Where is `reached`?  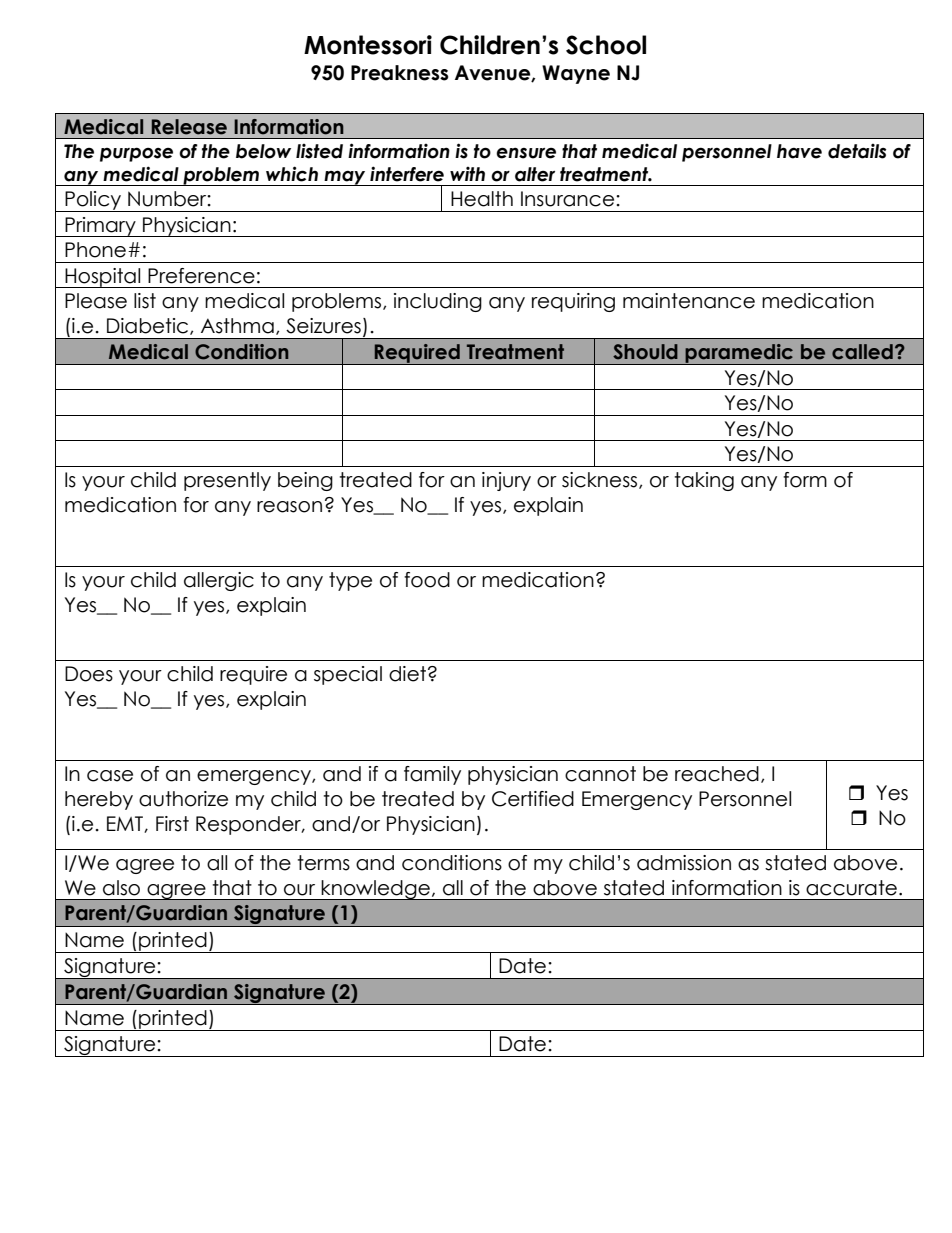
reached is located at coordinates (717, 774).
